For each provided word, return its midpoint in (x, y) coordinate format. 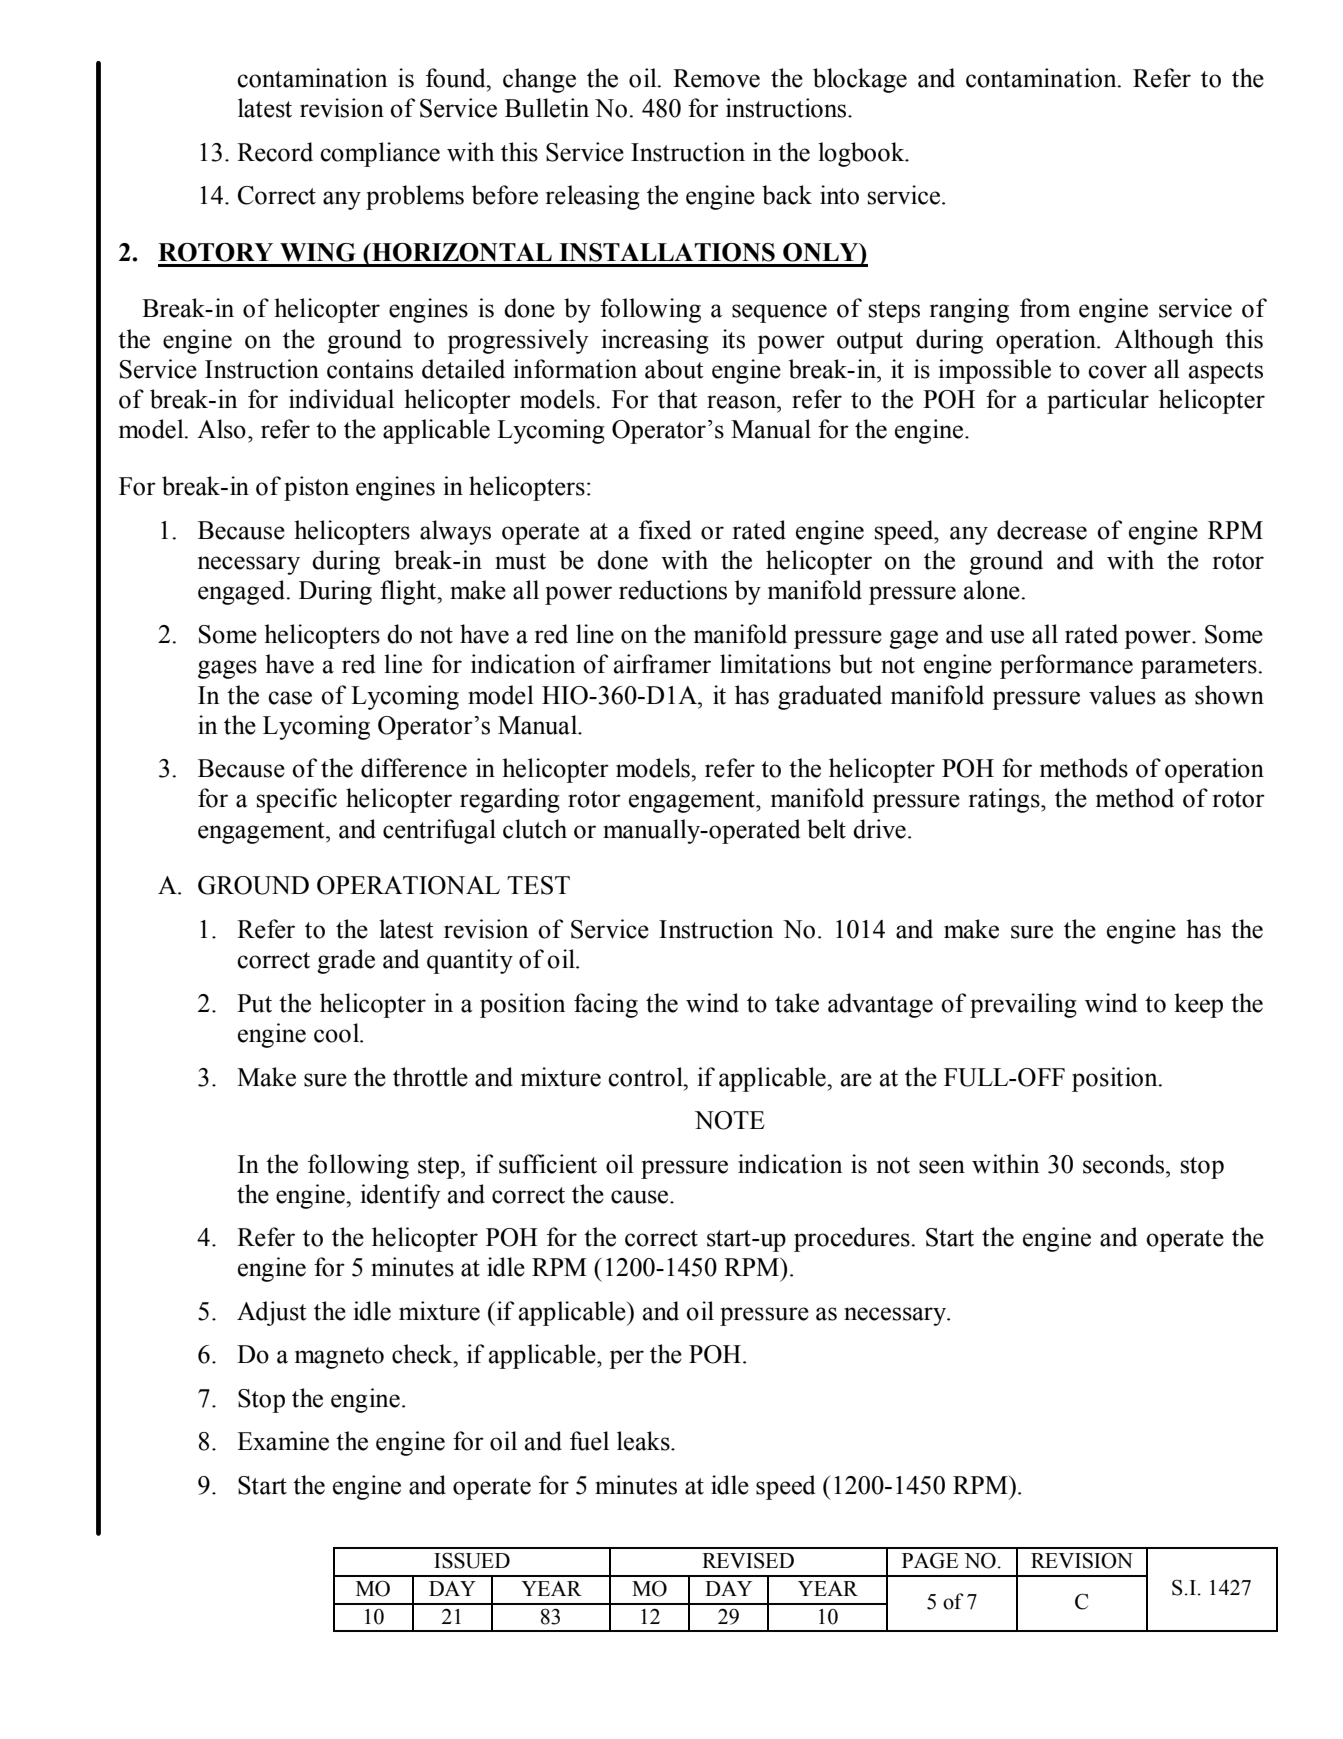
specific (297, 800)
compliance (380, 154)
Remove (716, 78)
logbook (862, 154)
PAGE (930, 1560)
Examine (283, 1441)
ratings (1005, 800)
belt (826, 829)
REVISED (748, 1560)
